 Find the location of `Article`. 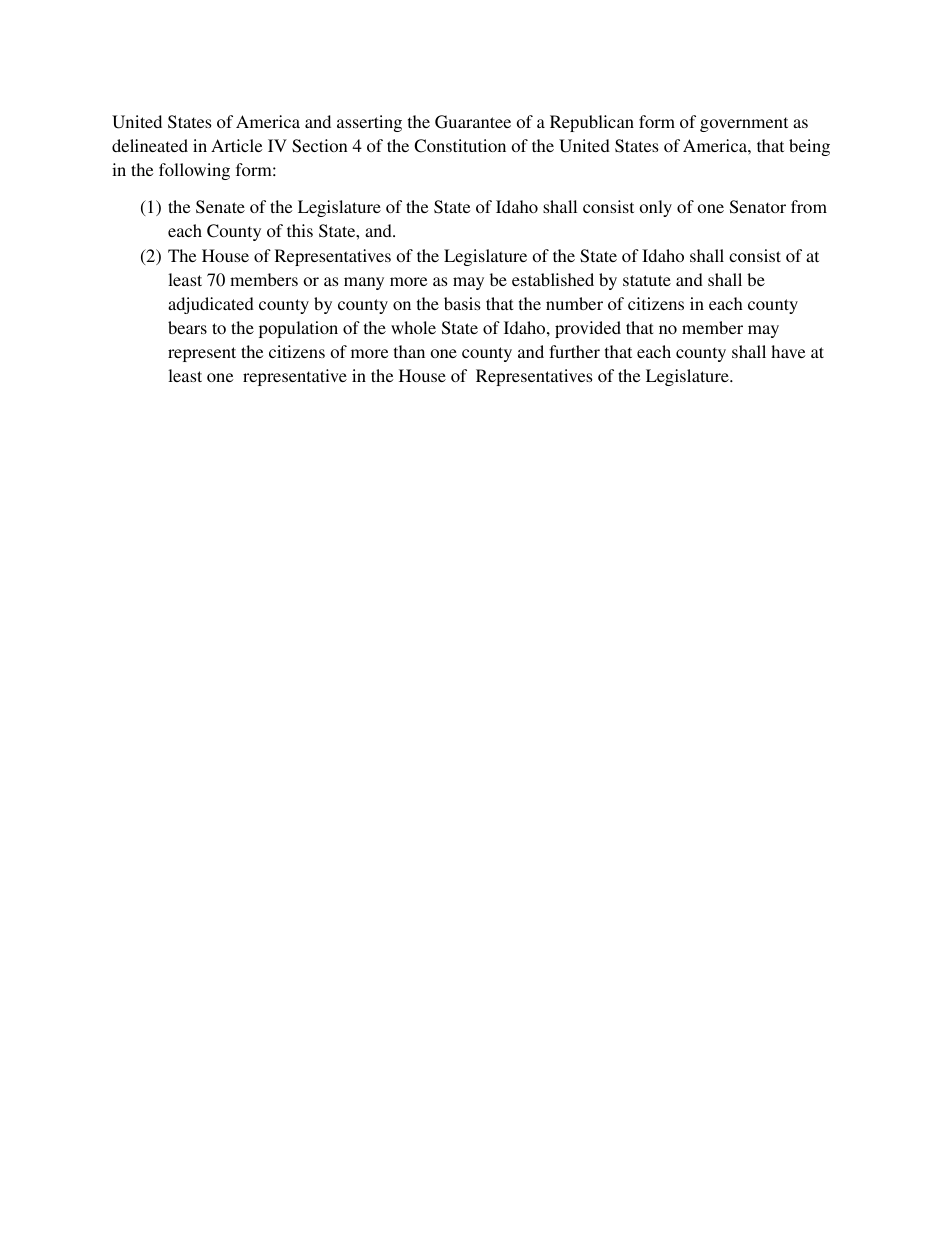

Article is located at coordinates (237, 145).
